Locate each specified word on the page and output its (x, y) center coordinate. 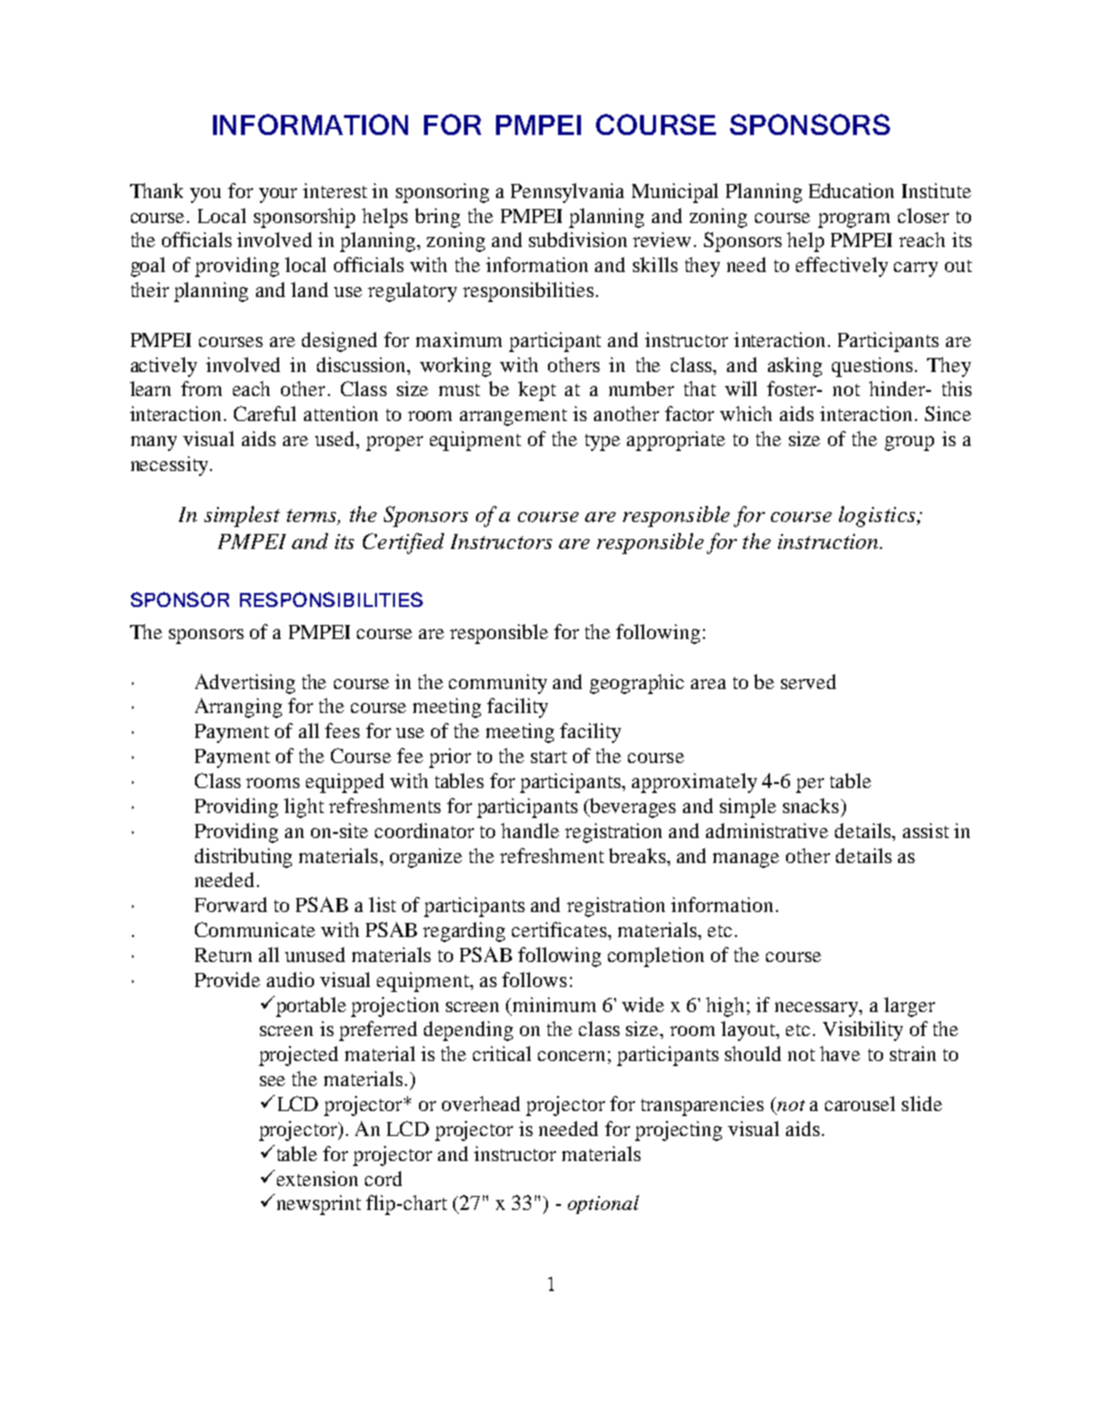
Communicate (255, 929)
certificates (560, 929)
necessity (171, 466)
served (808, 681)
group (909, 443)
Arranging (238, 708)
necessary (818, 1009)
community (498, 684)
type (602, 442)
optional (603, 1204)
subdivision (578, 239)
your (278, 195)
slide (922, 1103)
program (854, 220)
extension (316, 1178)
